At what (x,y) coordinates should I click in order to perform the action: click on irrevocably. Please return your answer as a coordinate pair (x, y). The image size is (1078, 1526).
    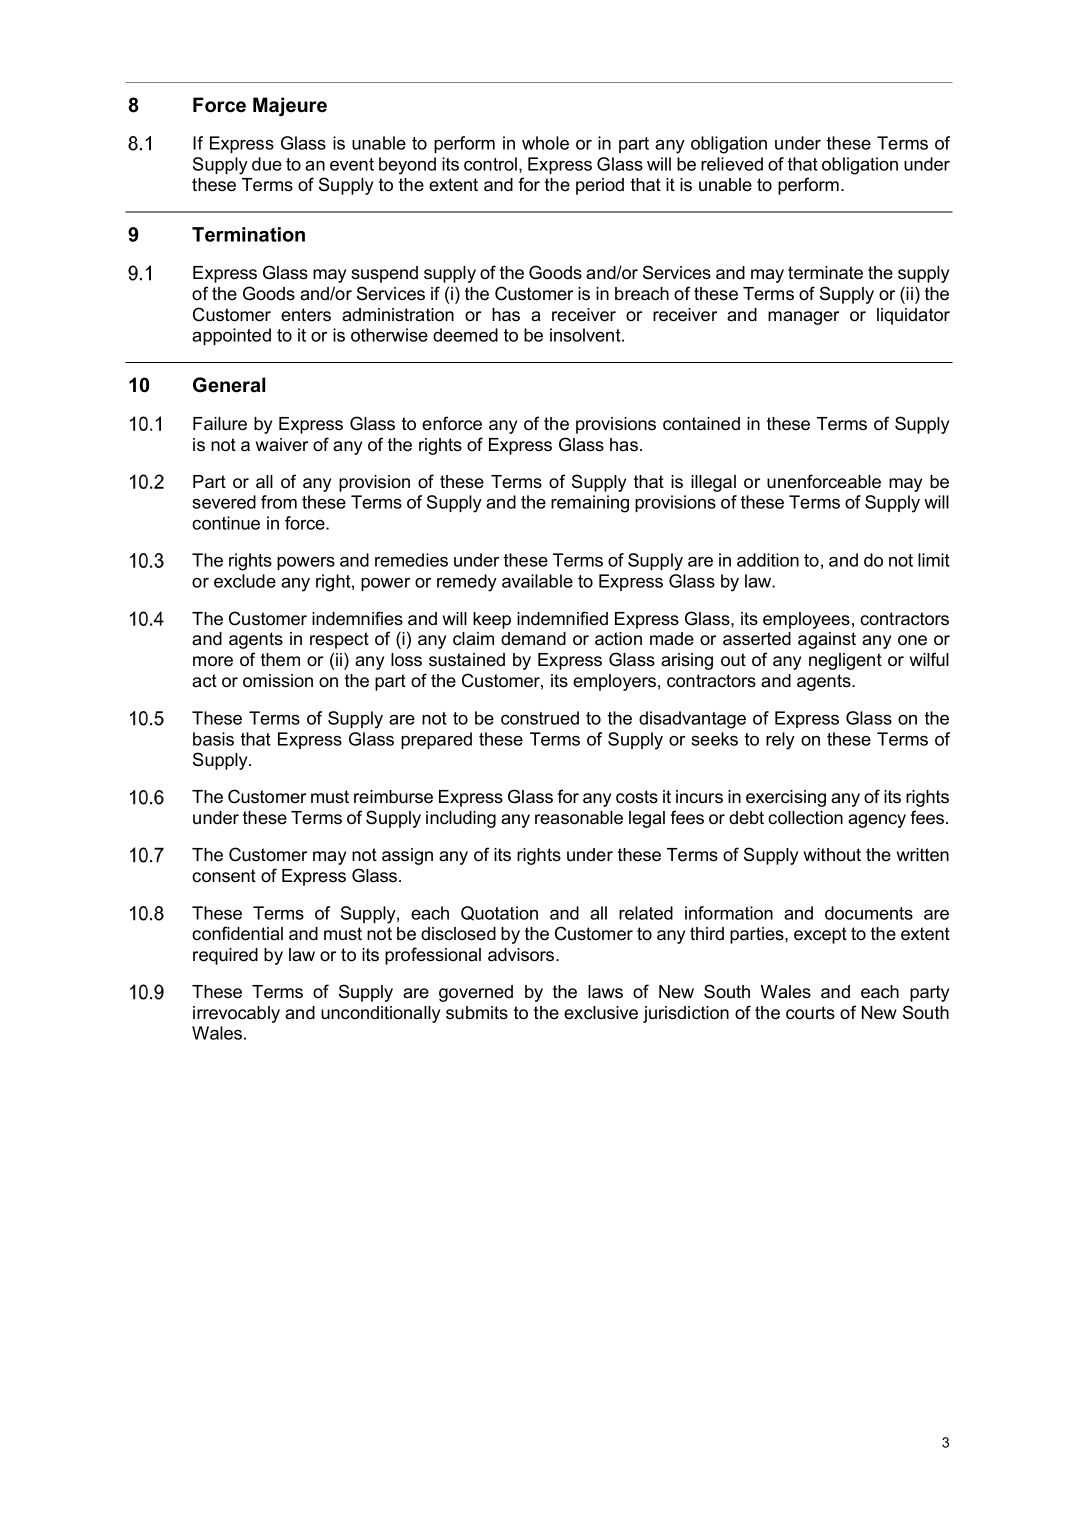
    Looking at the image, I should click on (236, 1014).
